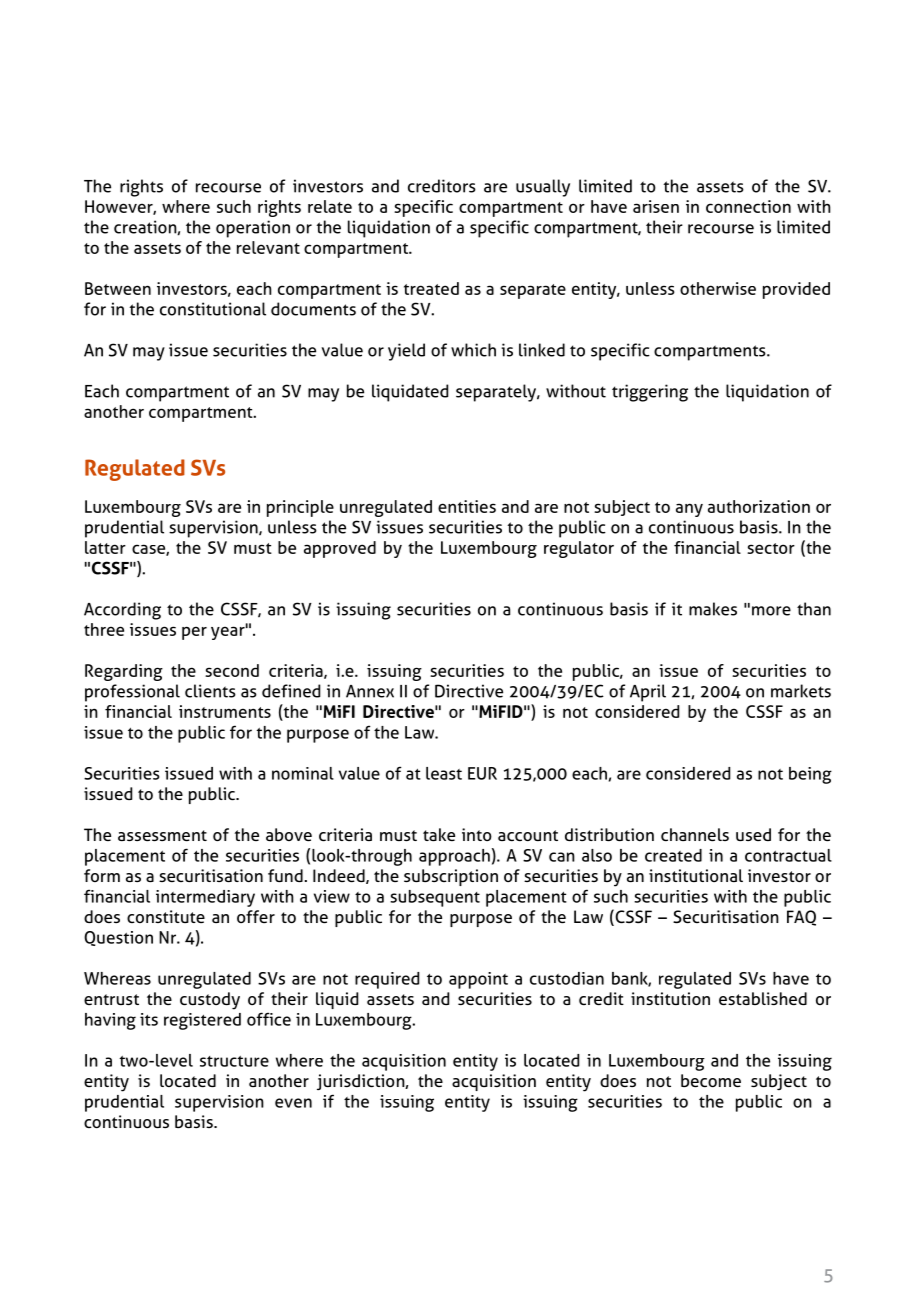  Describe the element at coordinates (232, 670) in the screenshot. I see `second` at that location.
